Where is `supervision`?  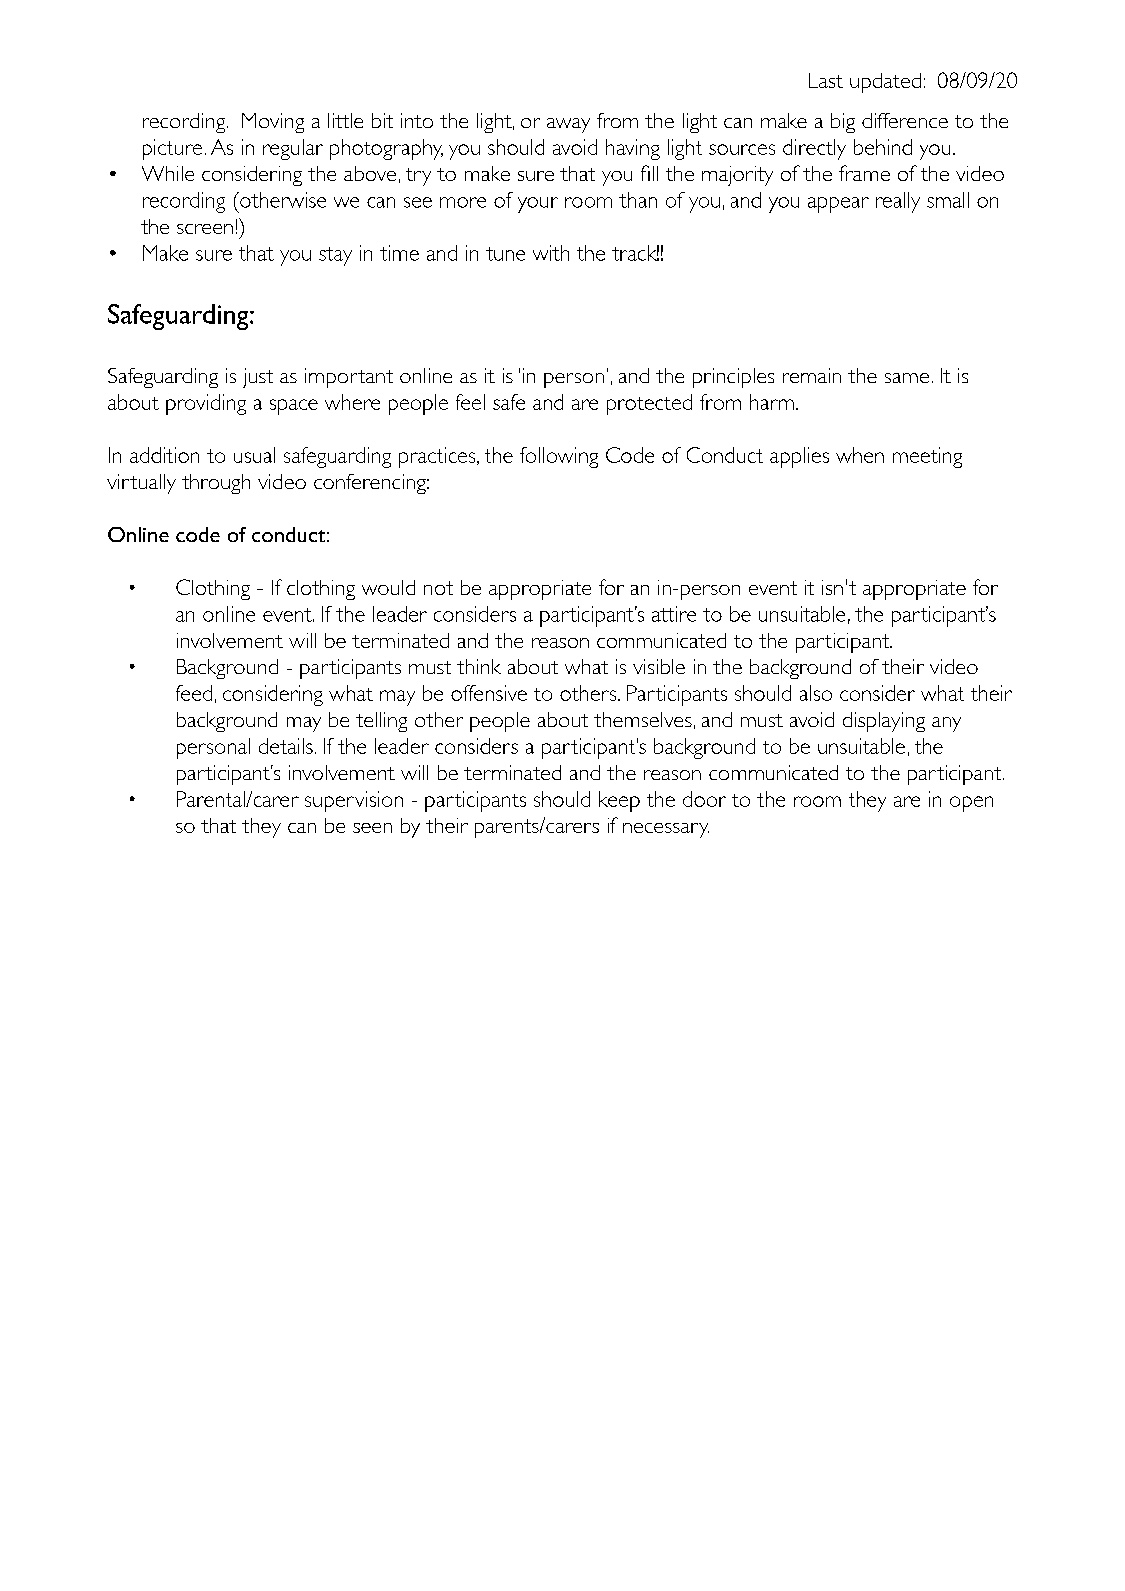
supervision is located at coordinates (354, 801).
